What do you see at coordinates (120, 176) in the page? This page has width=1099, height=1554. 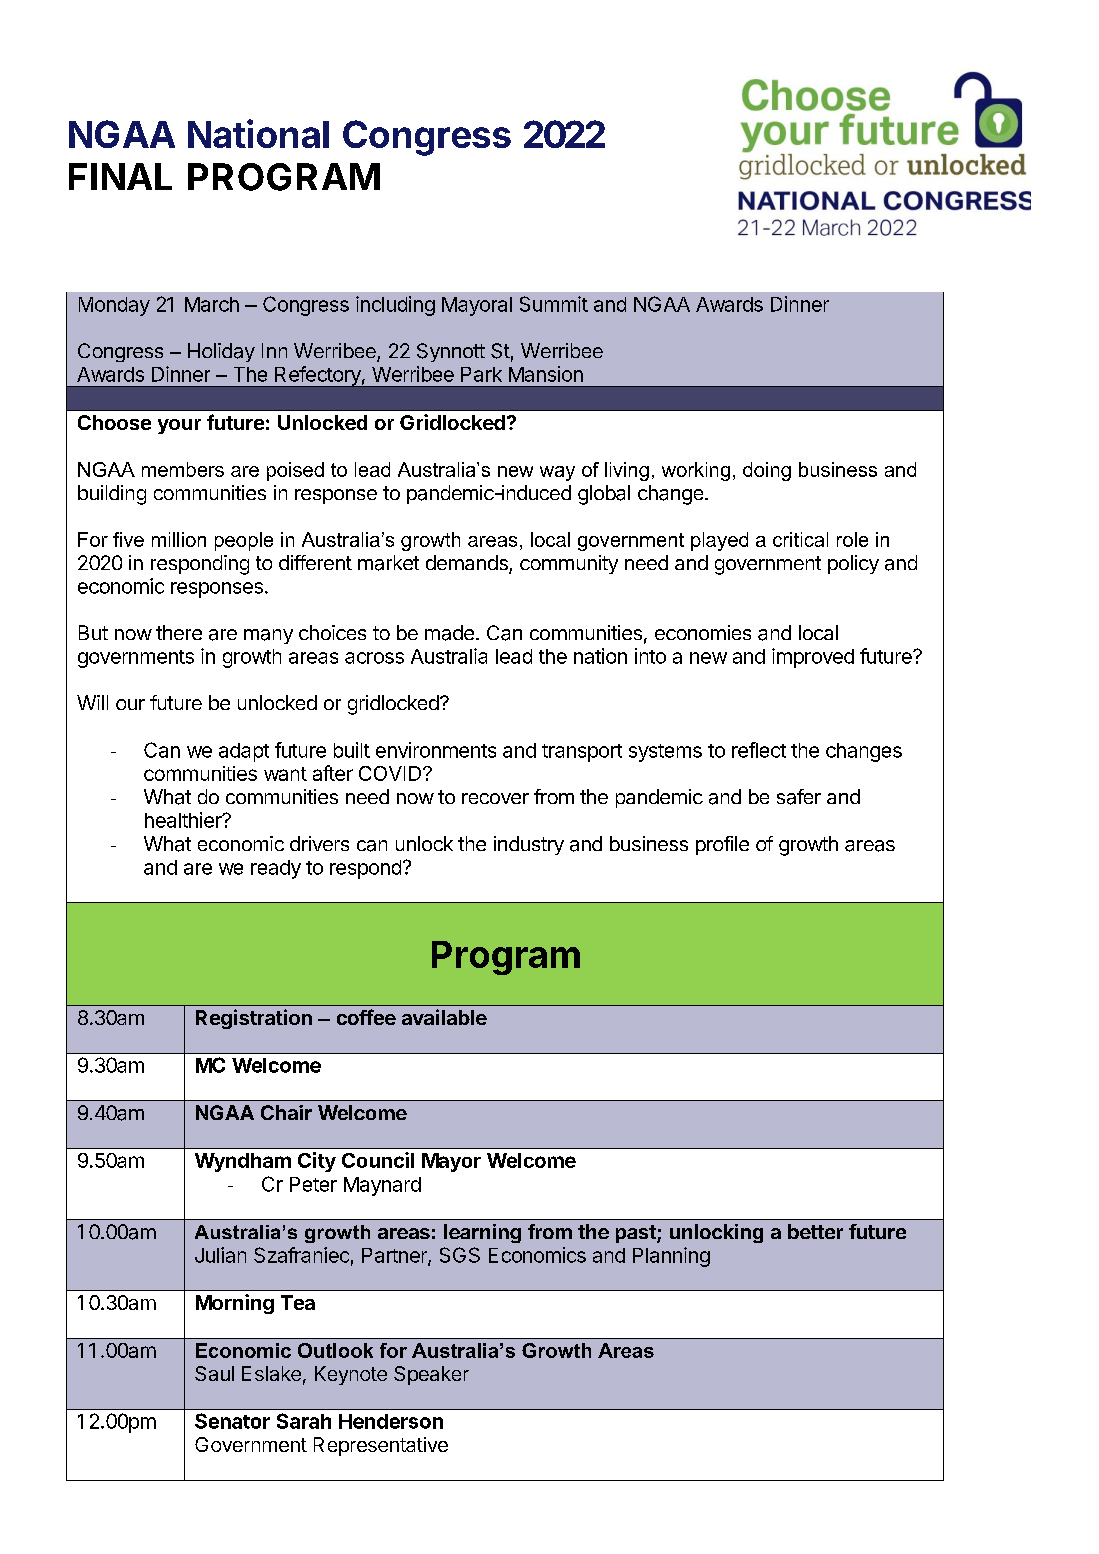 I see `FINAL` at bounding box center [120, 176].
